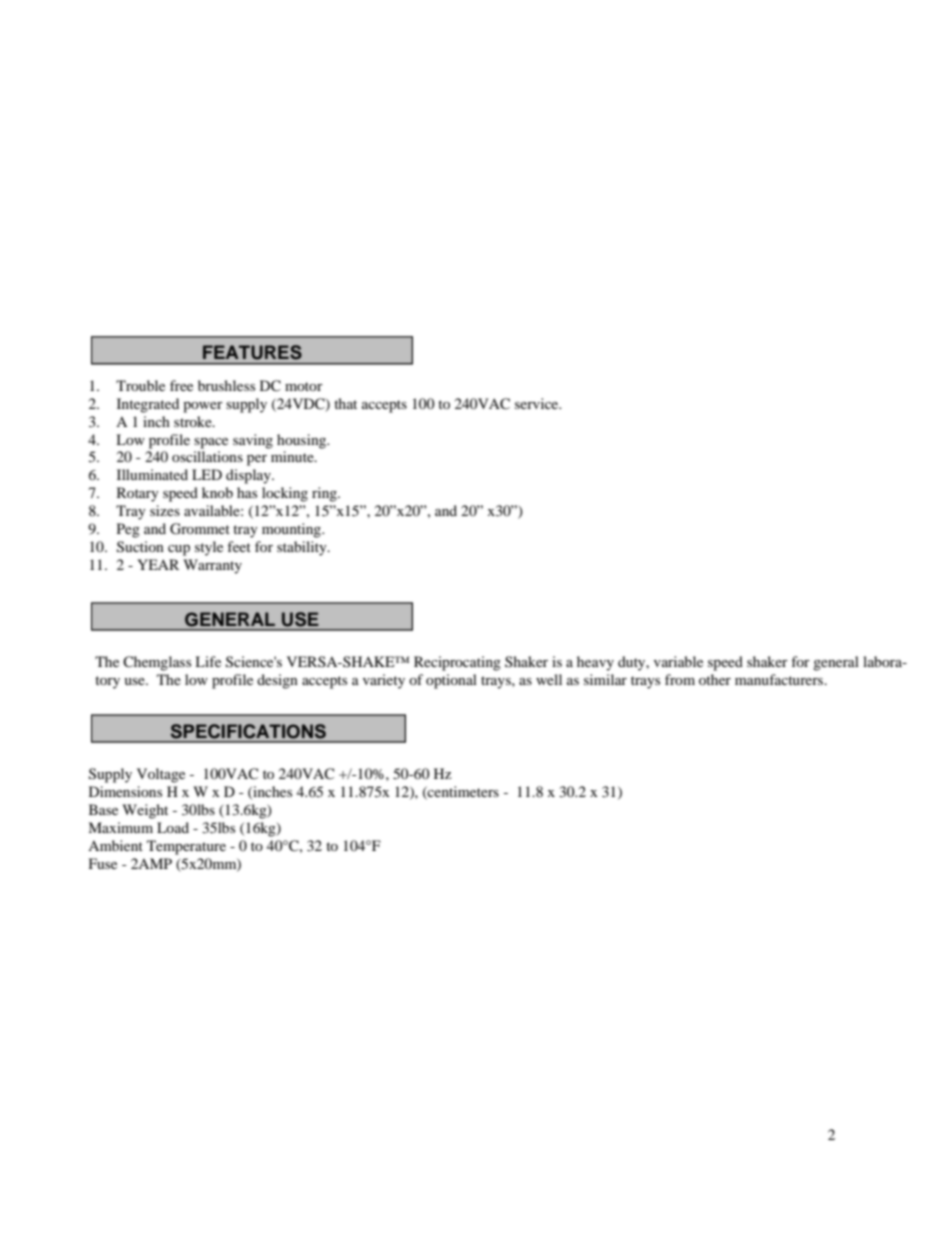 The image size is (952, 1233). I want to click on Reciprocating, so click(457, 663).
